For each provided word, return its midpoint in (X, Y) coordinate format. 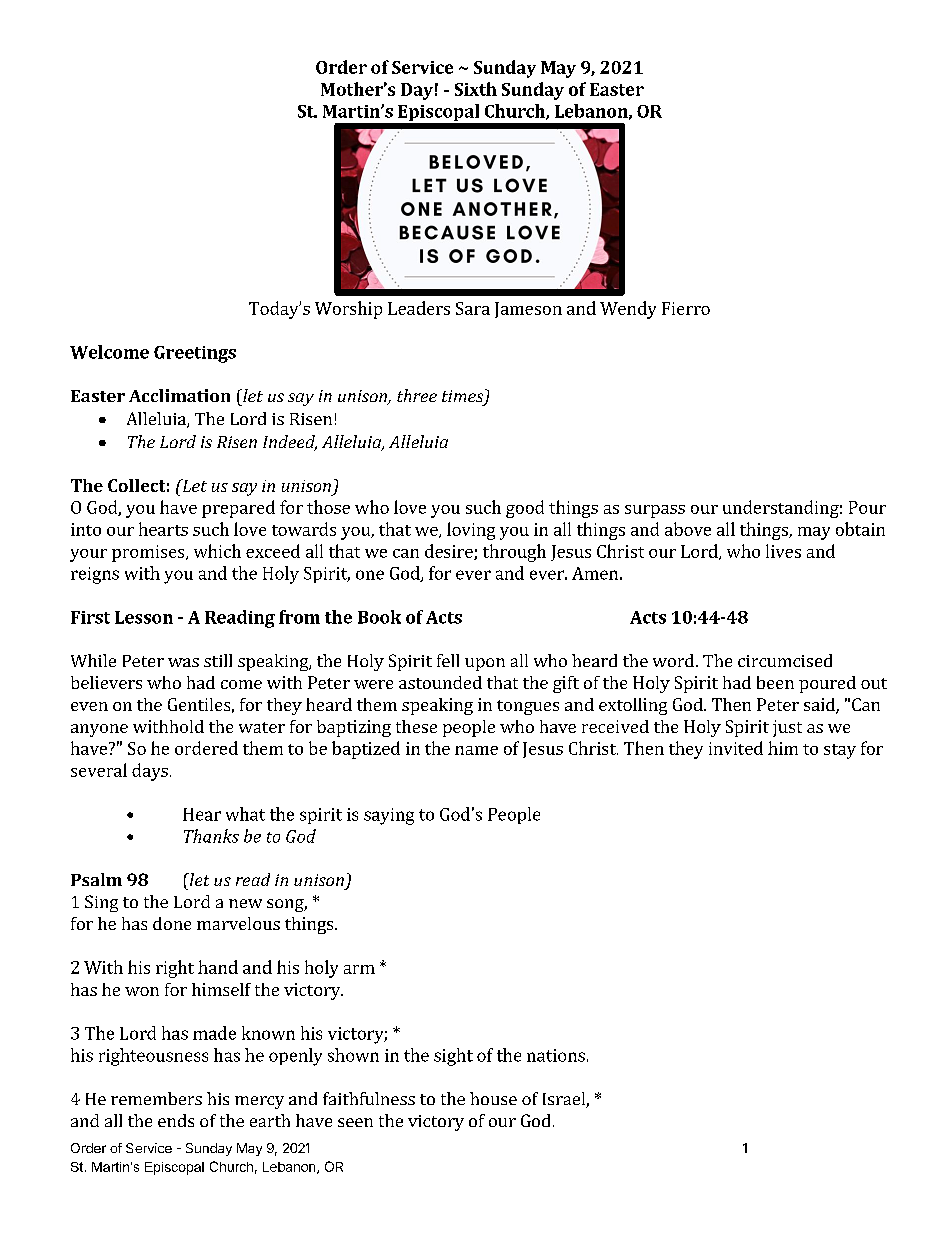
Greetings (195, 354)
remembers (156, 1098)
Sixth (476, 89)
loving (471, 531)
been (775, 682)
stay (840, 751)
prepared (238, 509)
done (172, 923)
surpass (655, 511)
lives (783, 551)
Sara (473, 308)
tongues (528, 707)
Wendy (628, 310)
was (183, 662)
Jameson (528, 310)
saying (389, 816)
